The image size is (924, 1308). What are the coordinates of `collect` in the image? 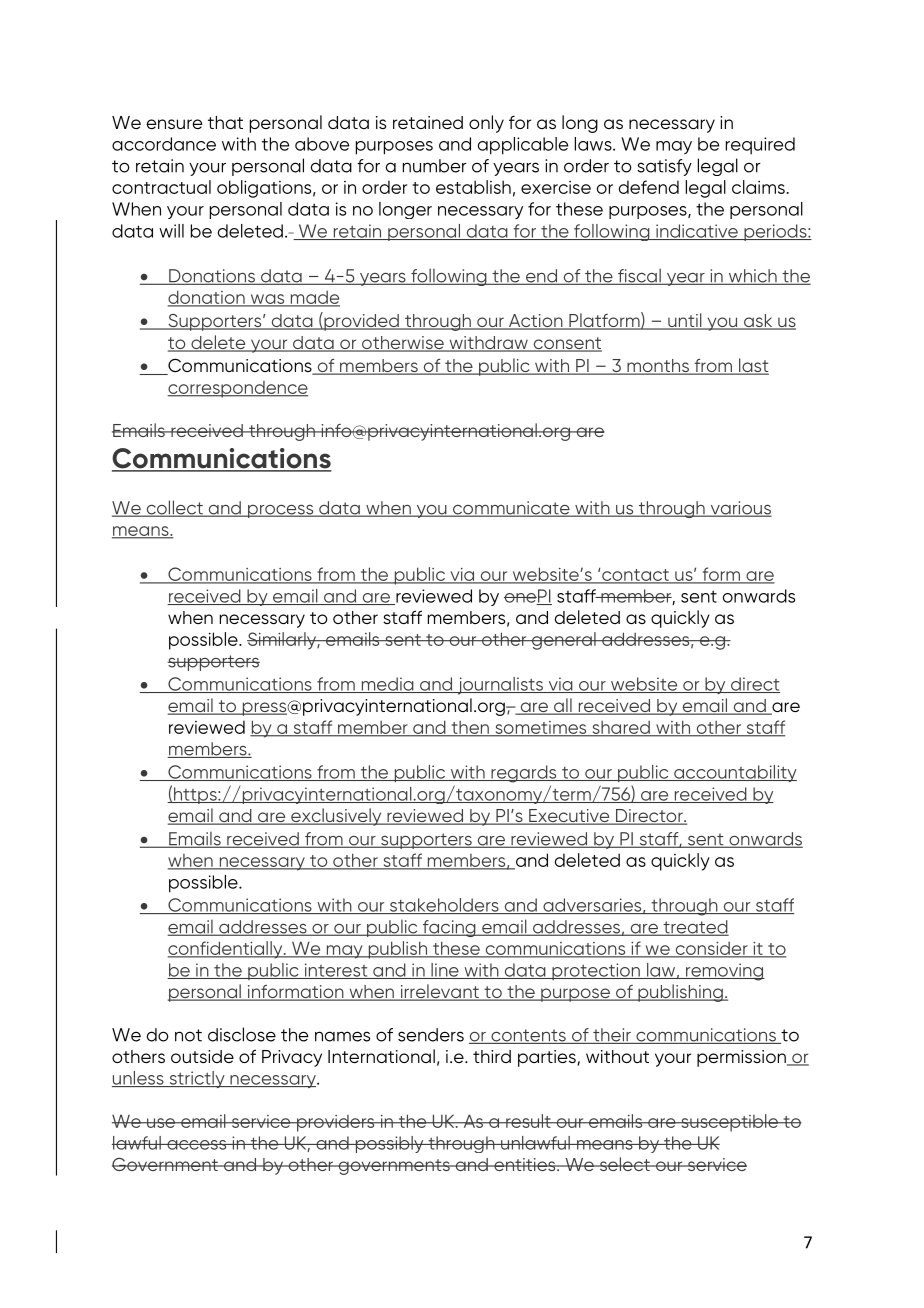 It's located at (174, 508).
